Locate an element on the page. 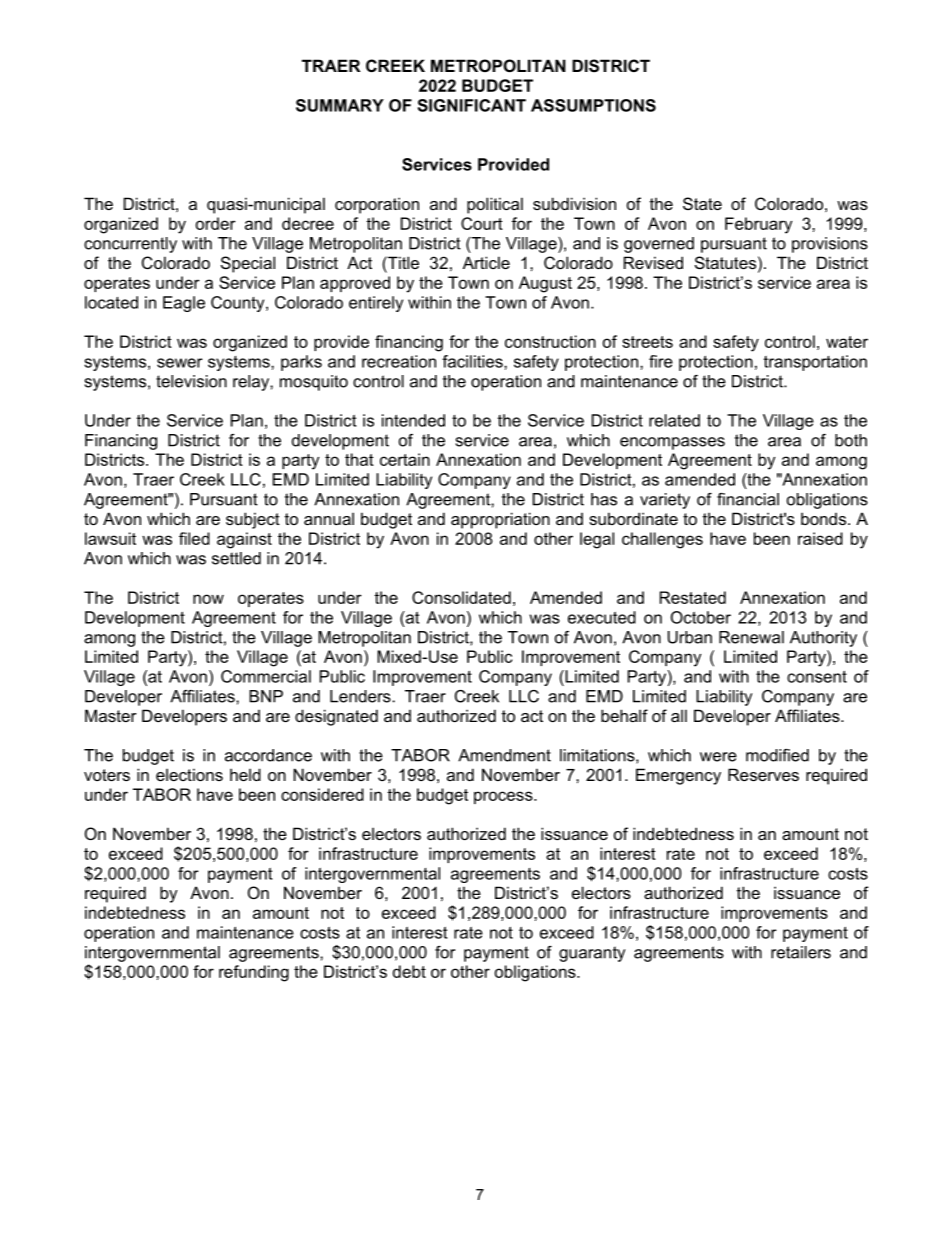  February is located at coordinates (758, 225).
